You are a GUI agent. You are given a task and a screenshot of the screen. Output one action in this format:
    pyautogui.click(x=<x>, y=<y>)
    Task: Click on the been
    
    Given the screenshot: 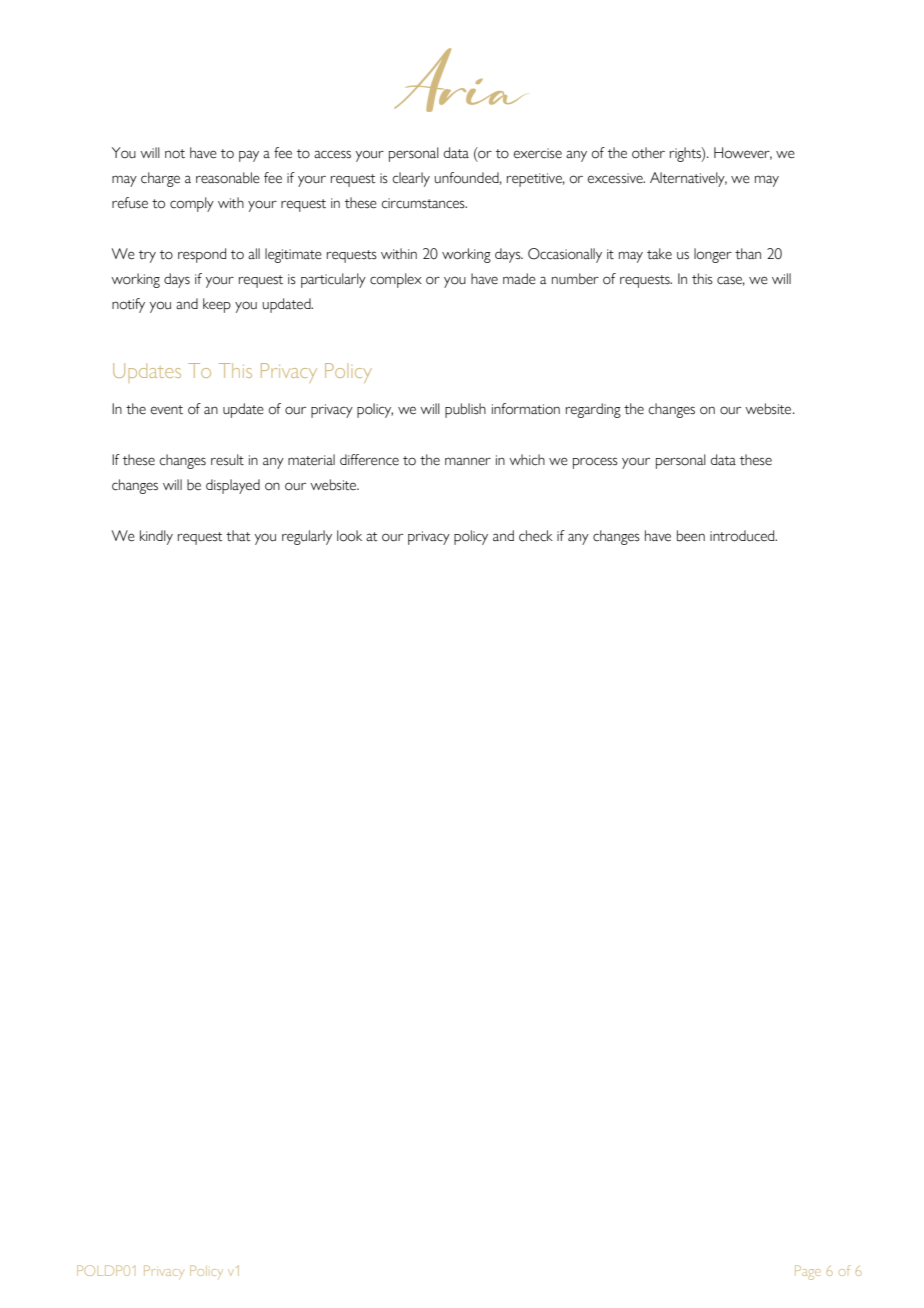 What is the action you would take?
    pyautogui.click(x=691, y=536)
